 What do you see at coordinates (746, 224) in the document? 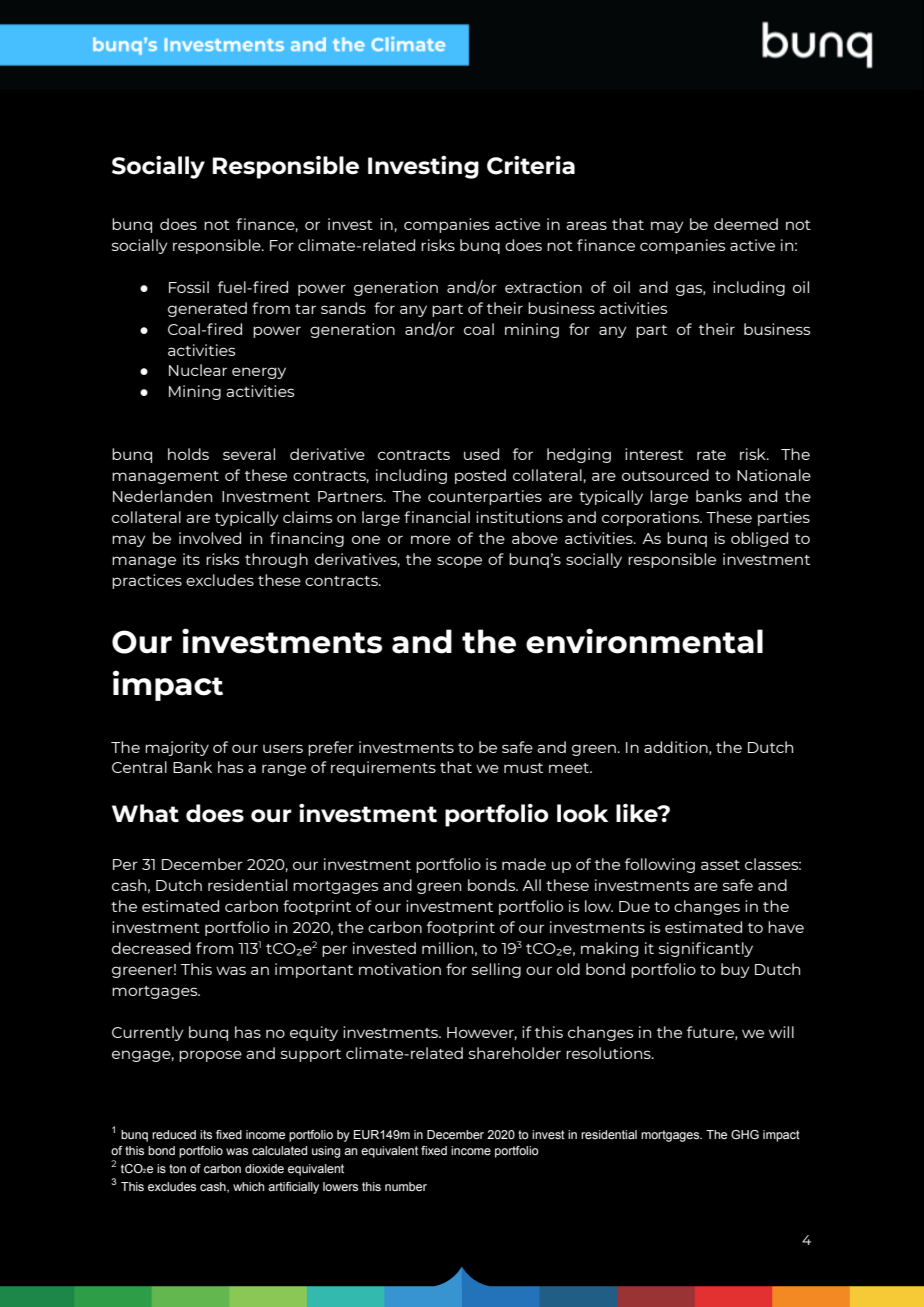
I see `deemed` at bounding box center [746, 224].
